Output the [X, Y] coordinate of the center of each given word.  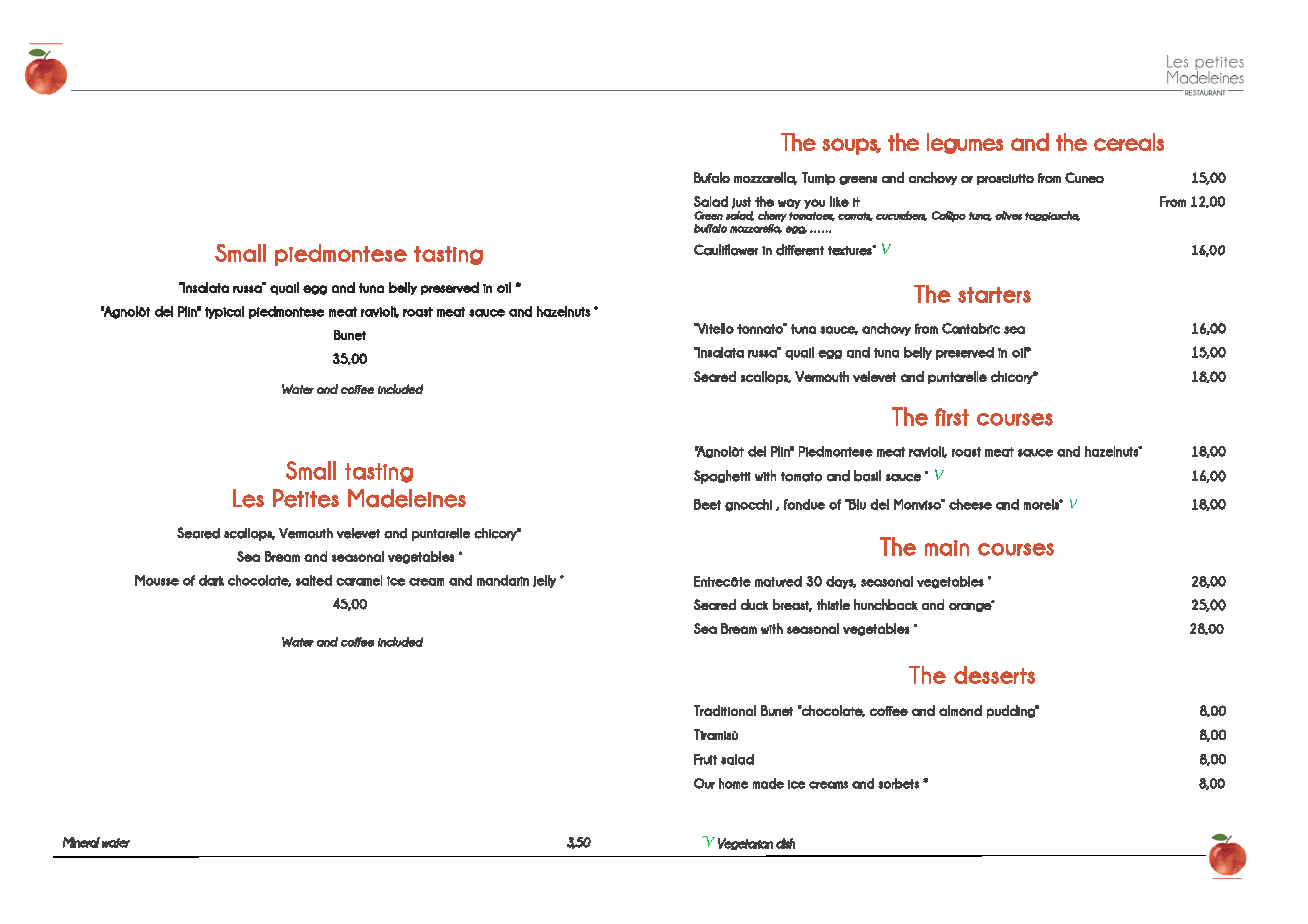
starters [994, 295]
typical [224, 312]
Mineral [81, 842]
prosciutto [1005, 179]
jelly [544, 581]
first [952, 417]
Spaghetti [722, 477]
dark [211, 580]
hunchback [886, 604]
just [741, 203]
